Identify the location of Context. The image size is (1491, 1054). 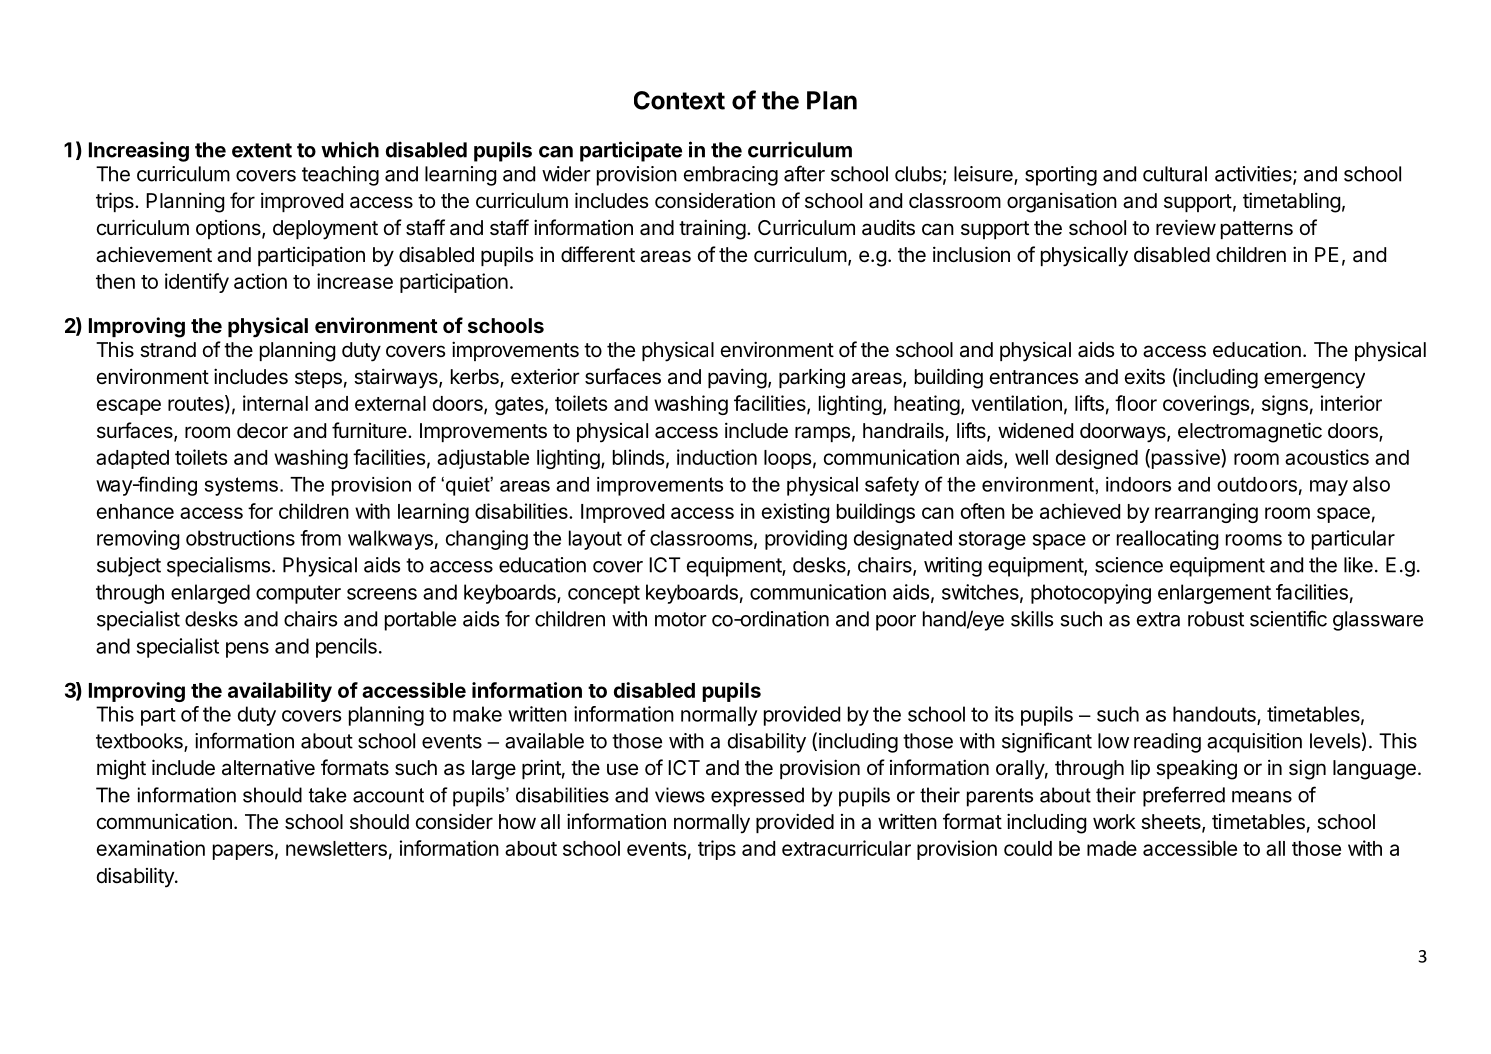
(679, 100).
